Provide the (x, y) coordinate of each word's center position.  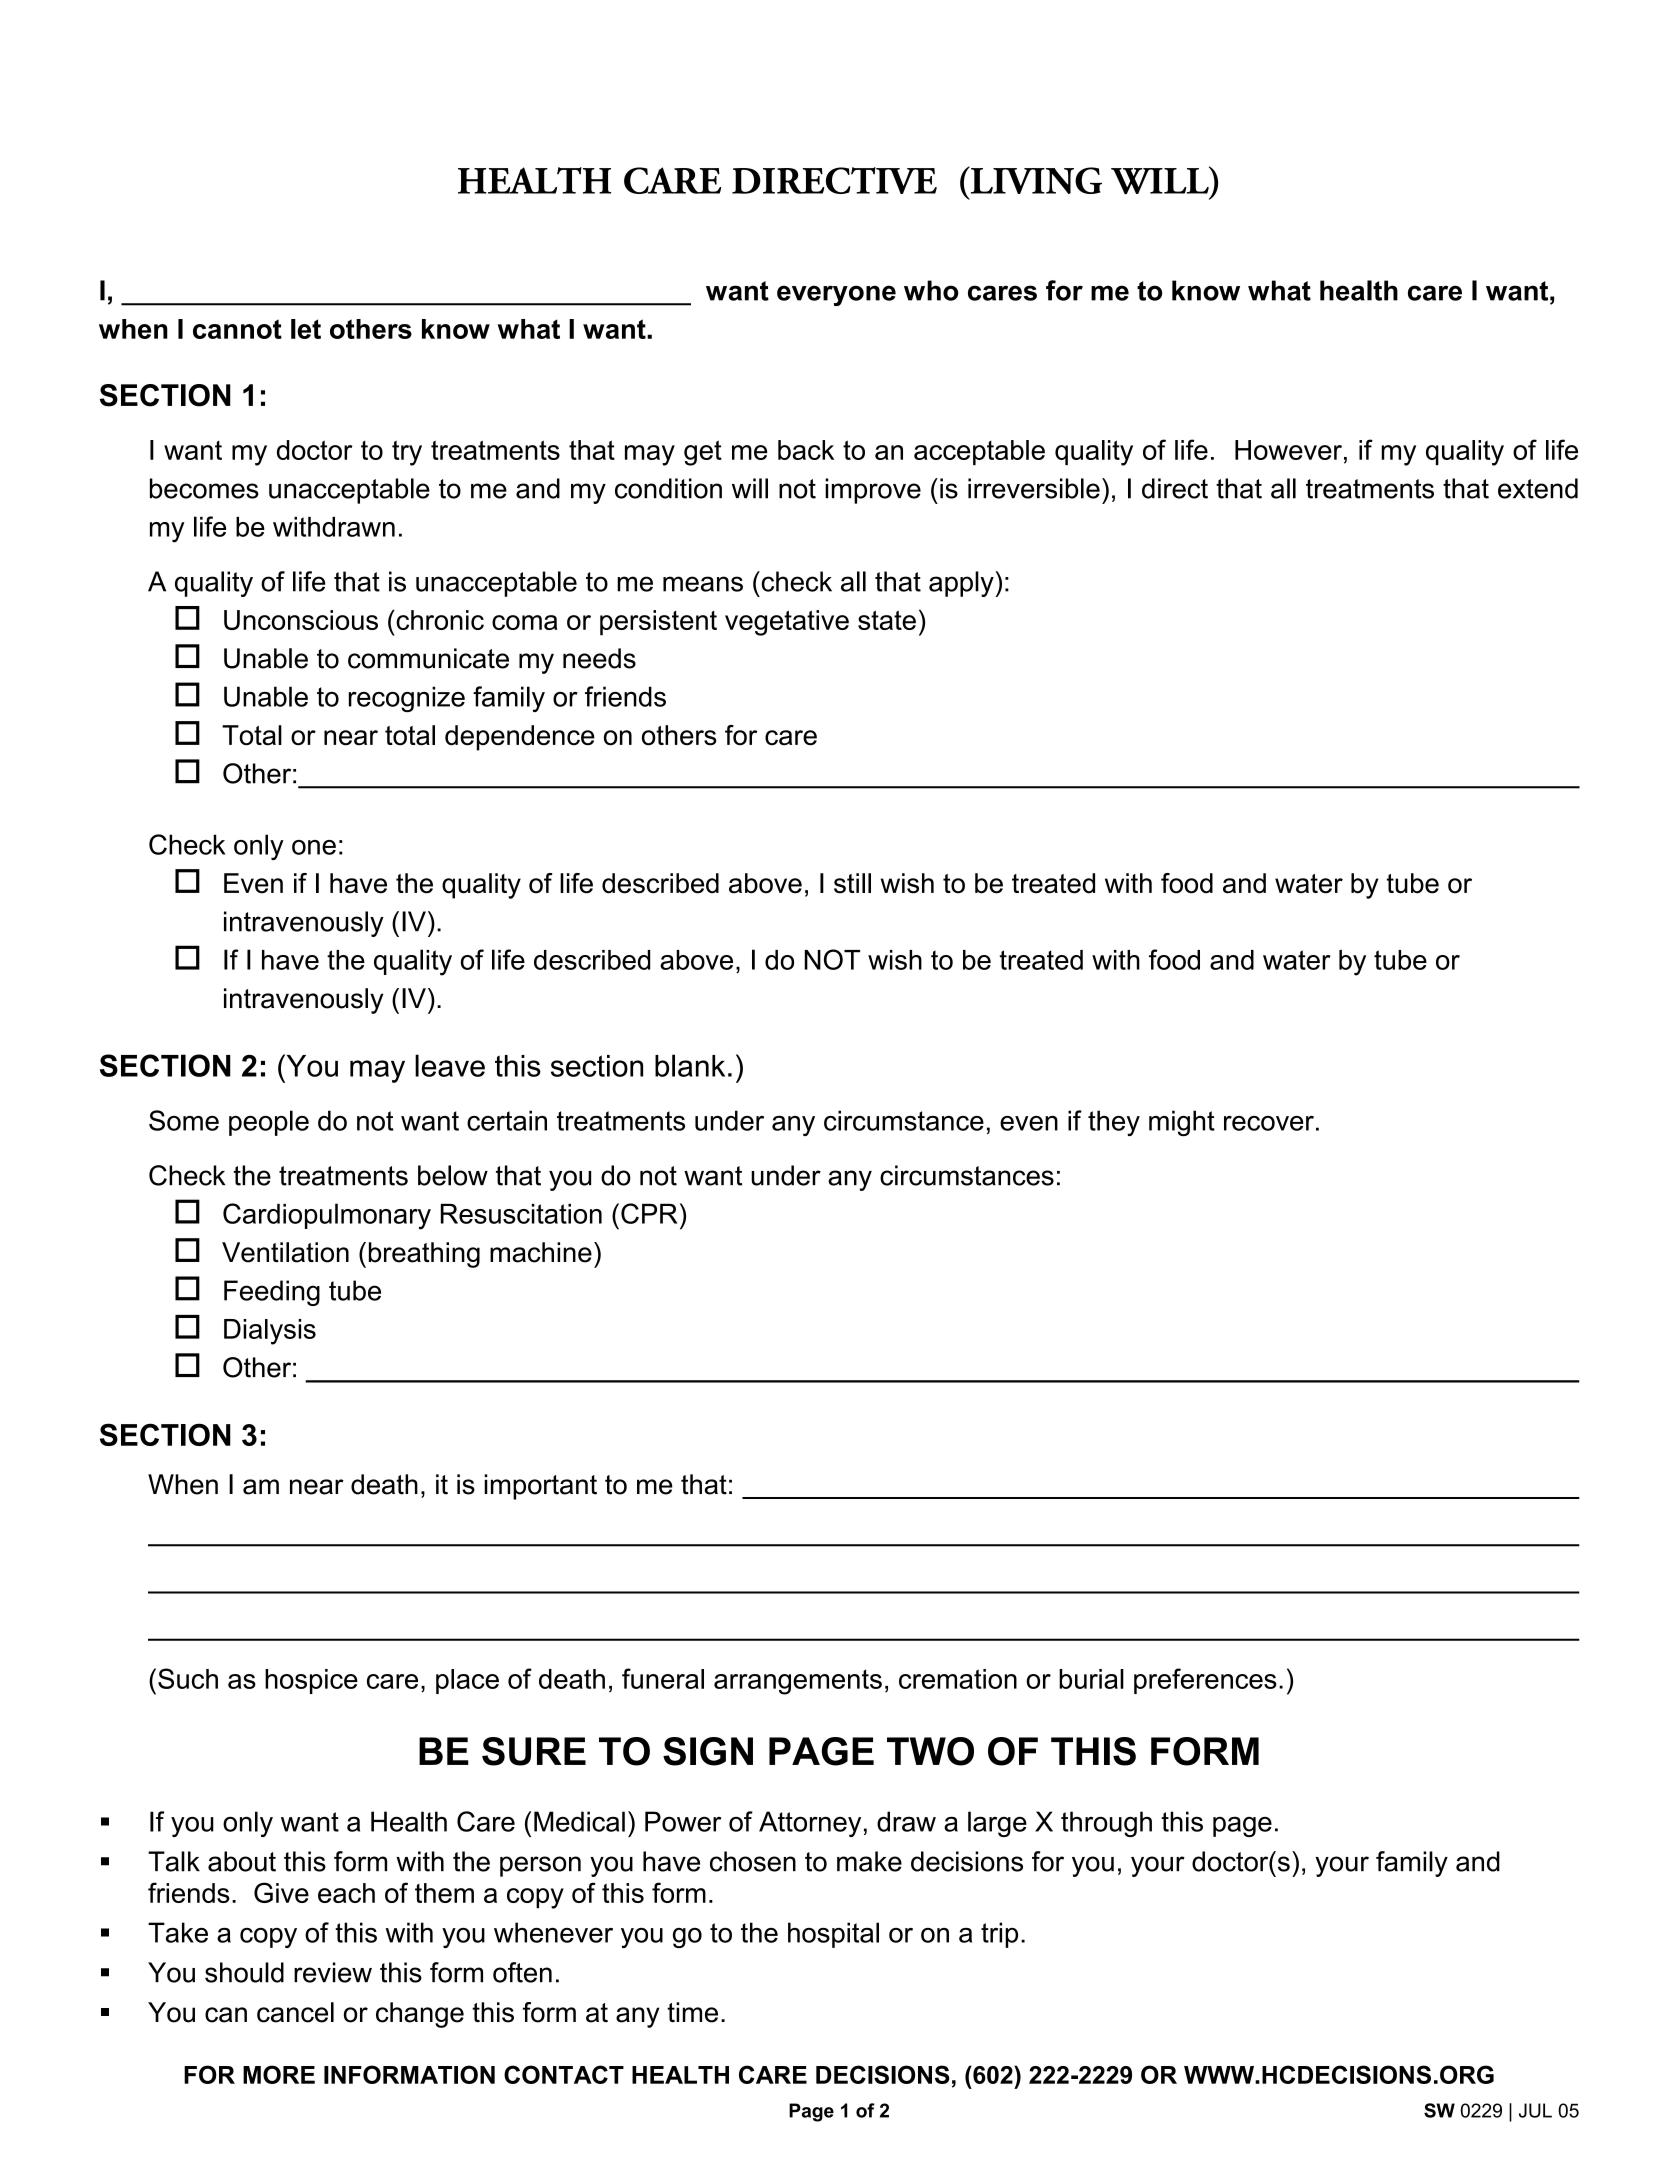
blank (690, 1065)
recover (1269, 1123)
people (269, 1123)
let (306, 329)
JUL (1535, 2110)
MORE (279, 2074)
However (1288, 450)
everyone (836, 295)
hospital (833, 1935)
